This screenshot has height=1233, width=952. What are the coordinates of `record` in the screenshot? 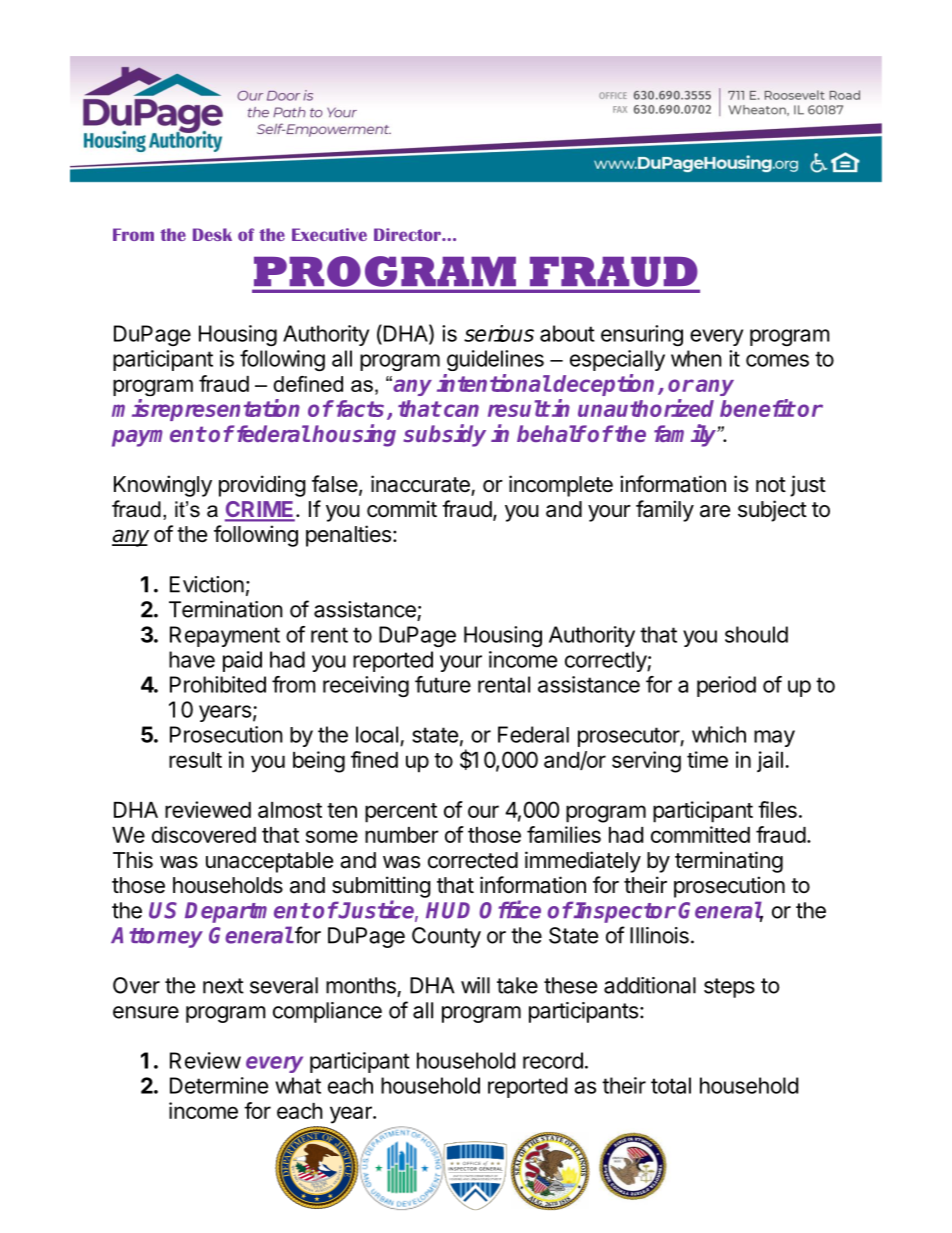 It's located at (553, 1060).
